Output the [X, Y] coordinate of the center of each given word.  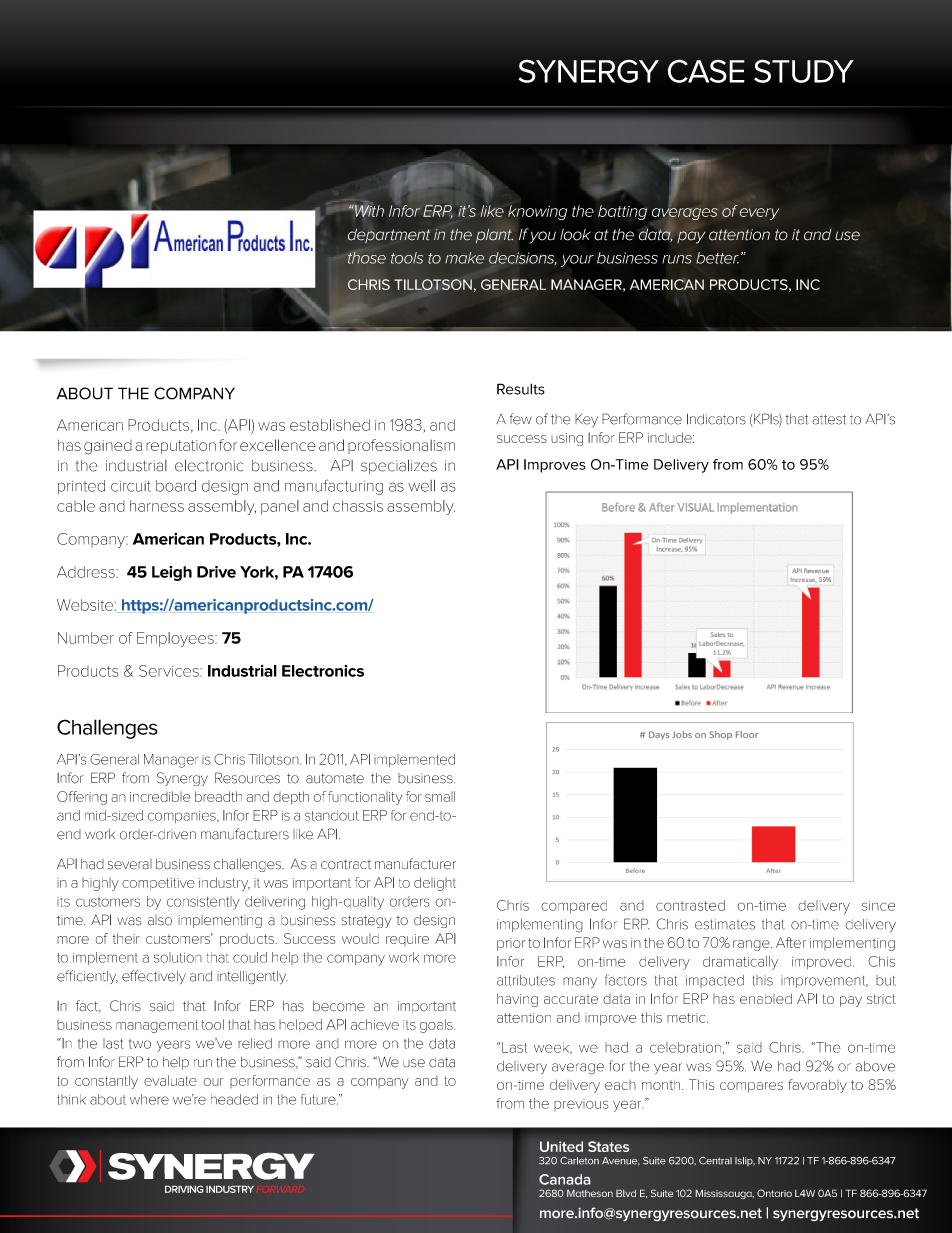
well [422, 486]
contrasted [690, 905]
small [440, 796]
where [149, 1099]
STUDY [804, 71]
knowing [536, 213]
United [561, 1146]
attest [829, 419]
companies [183, 817]
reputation [181, 447]
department [389, 236]
